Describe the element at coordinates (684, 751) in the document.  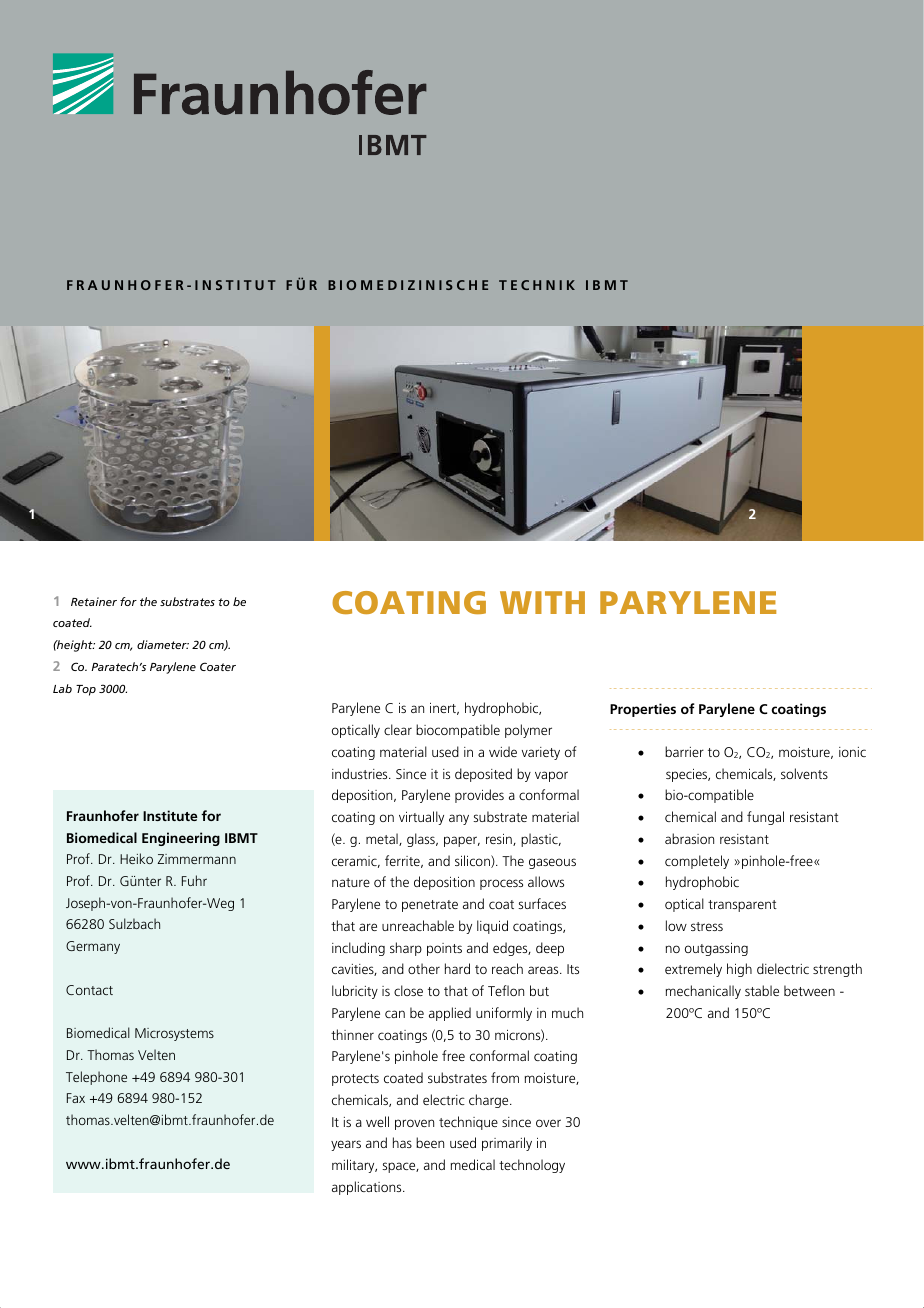
I see `barrier` at that location.
